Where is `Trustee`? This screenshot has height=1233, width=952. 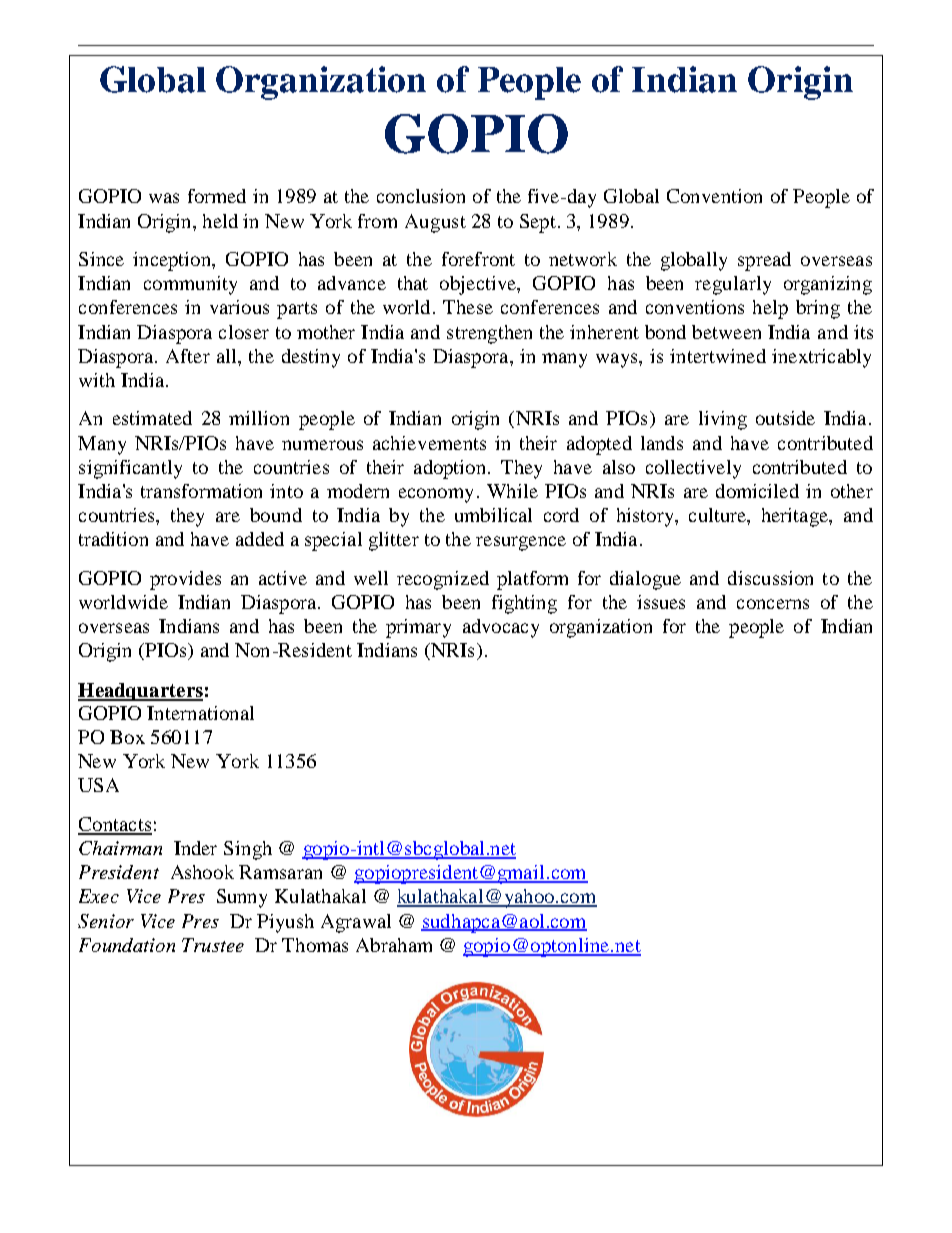 Trustee is located at coordinates (213, 945).
